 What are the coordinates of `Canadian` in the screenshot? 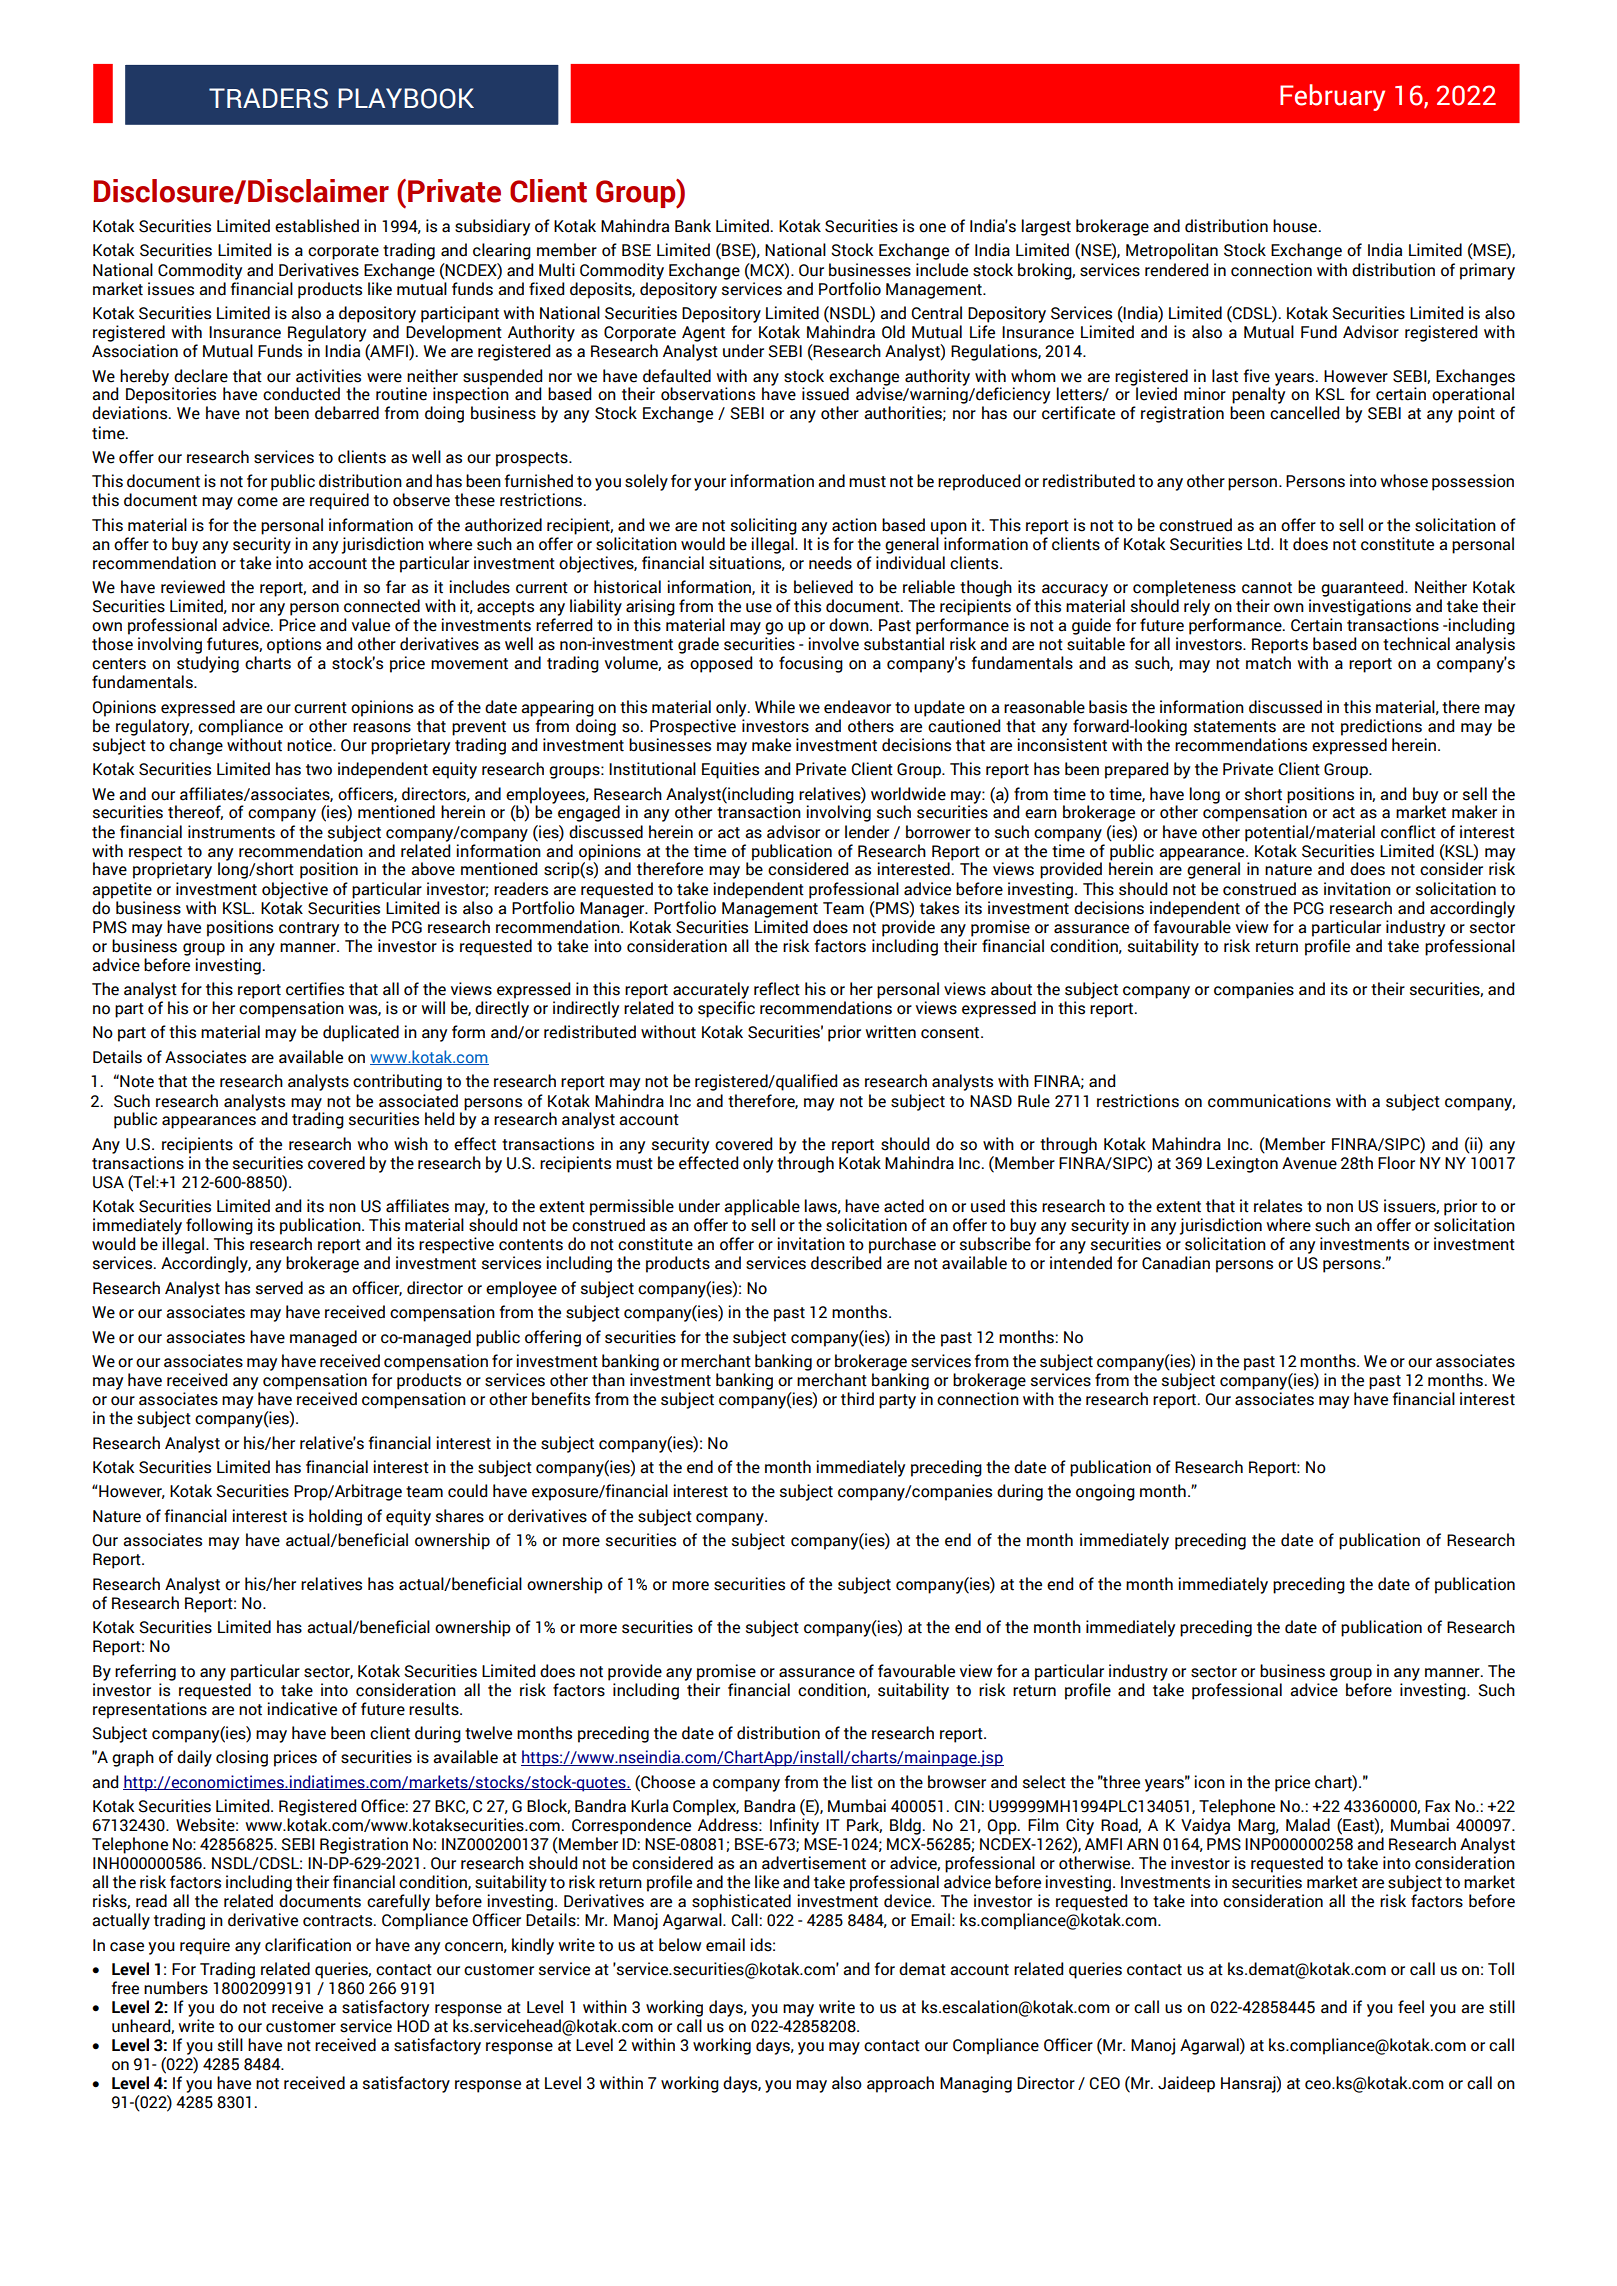 It's located at (1176, 1263).
